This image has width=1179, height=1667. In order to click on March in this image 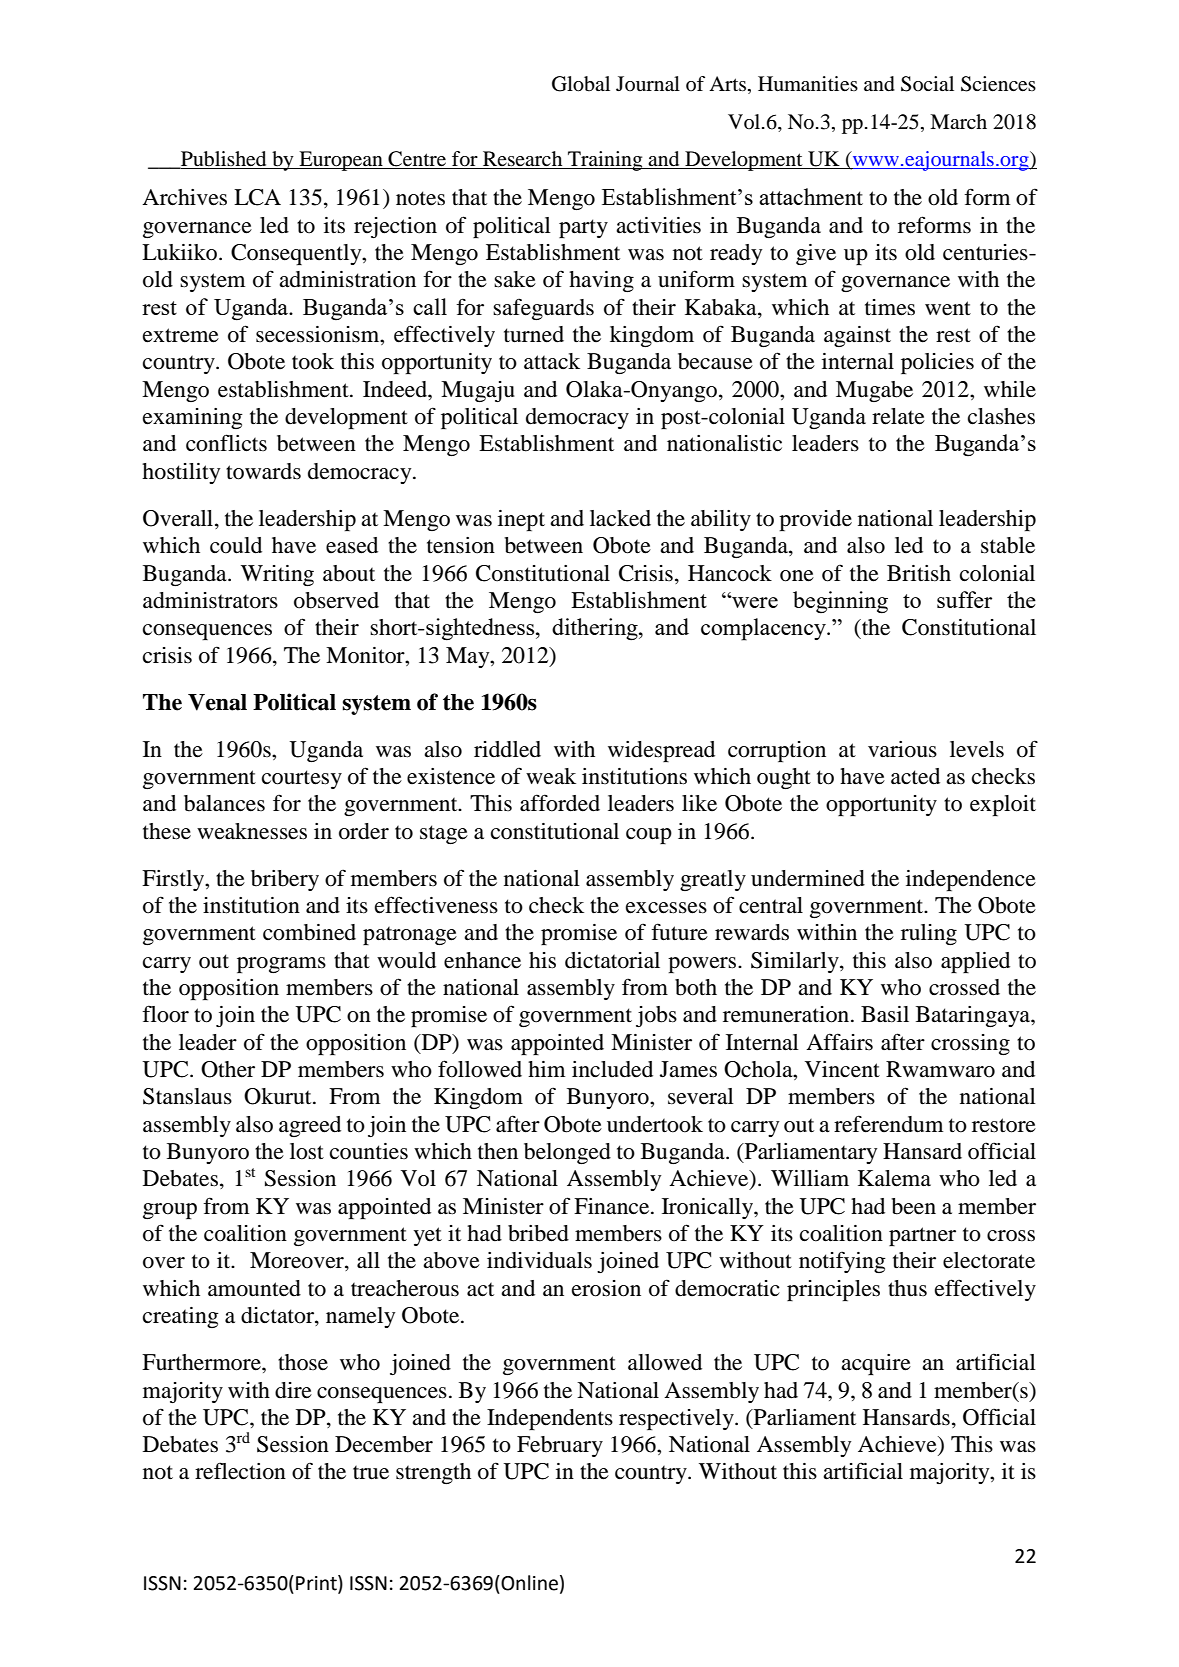, I will do `click(958, 121)`.
